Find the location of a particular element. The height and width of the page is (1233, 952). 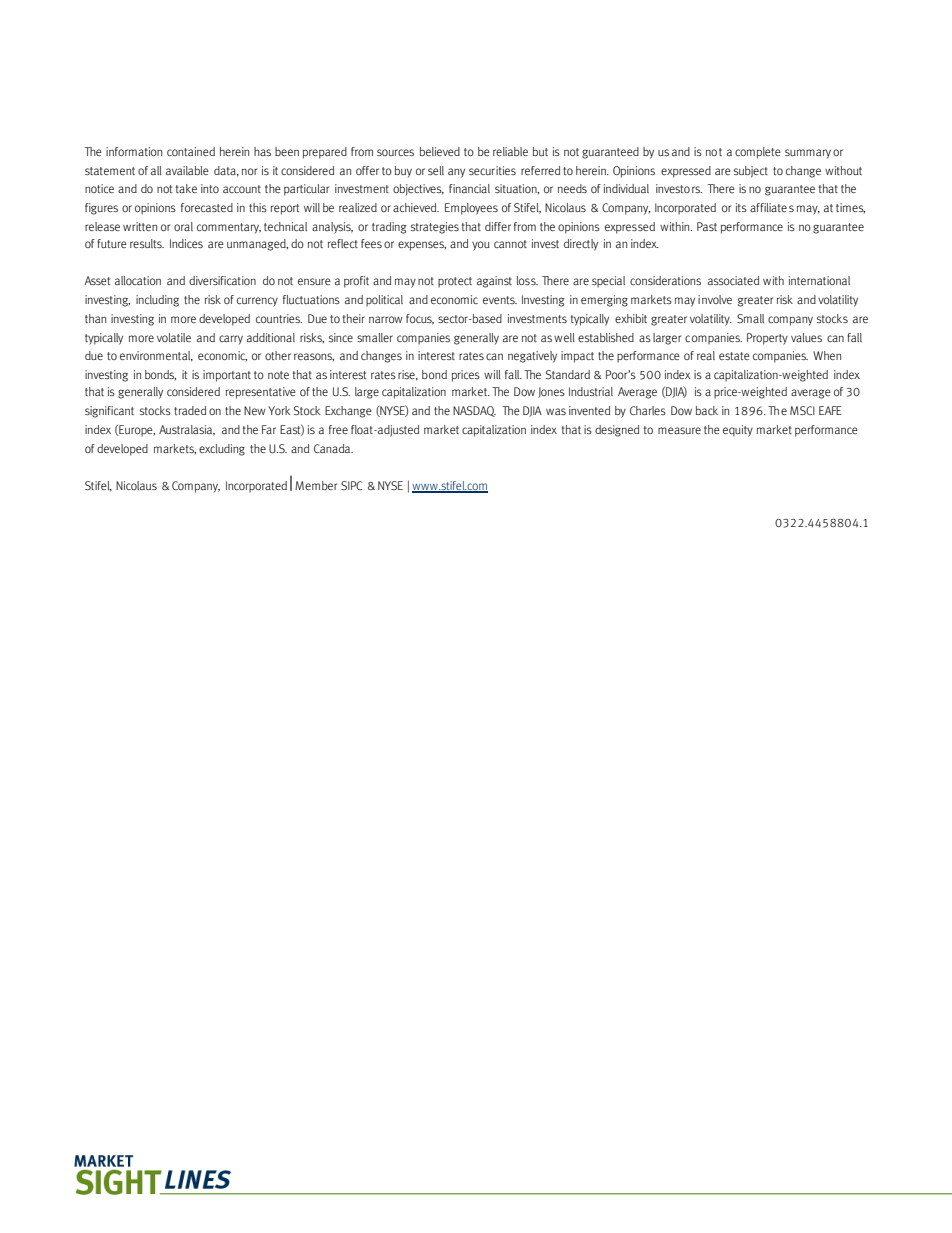

involve is located at coordinates (715, 299).
